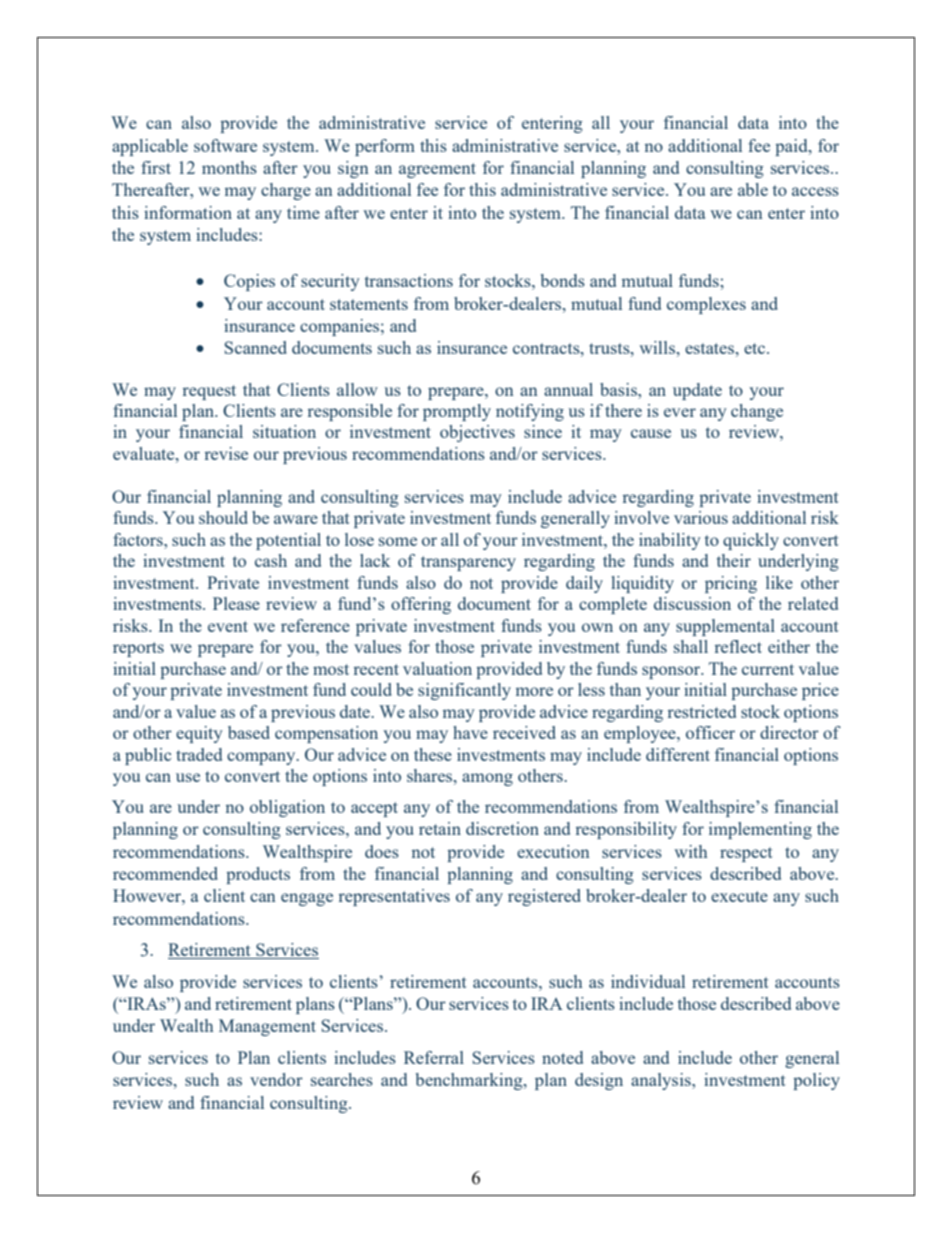 The width and height of the screenshot is (952, 1233). I want to click on implementing, so click(760, 830).
